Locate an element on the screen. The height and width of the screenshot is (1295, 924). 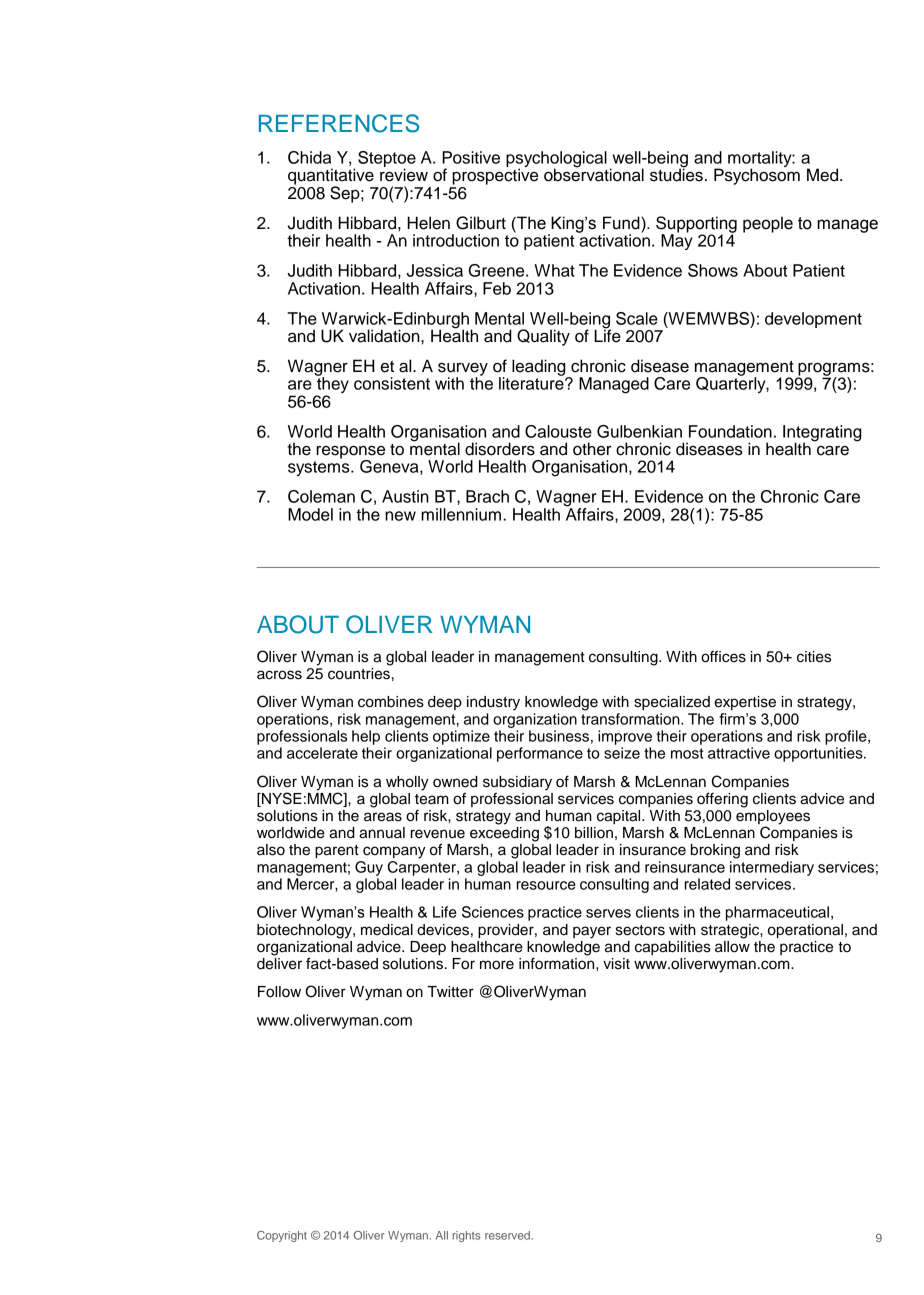
offices is located at coordinates (723, 657).
